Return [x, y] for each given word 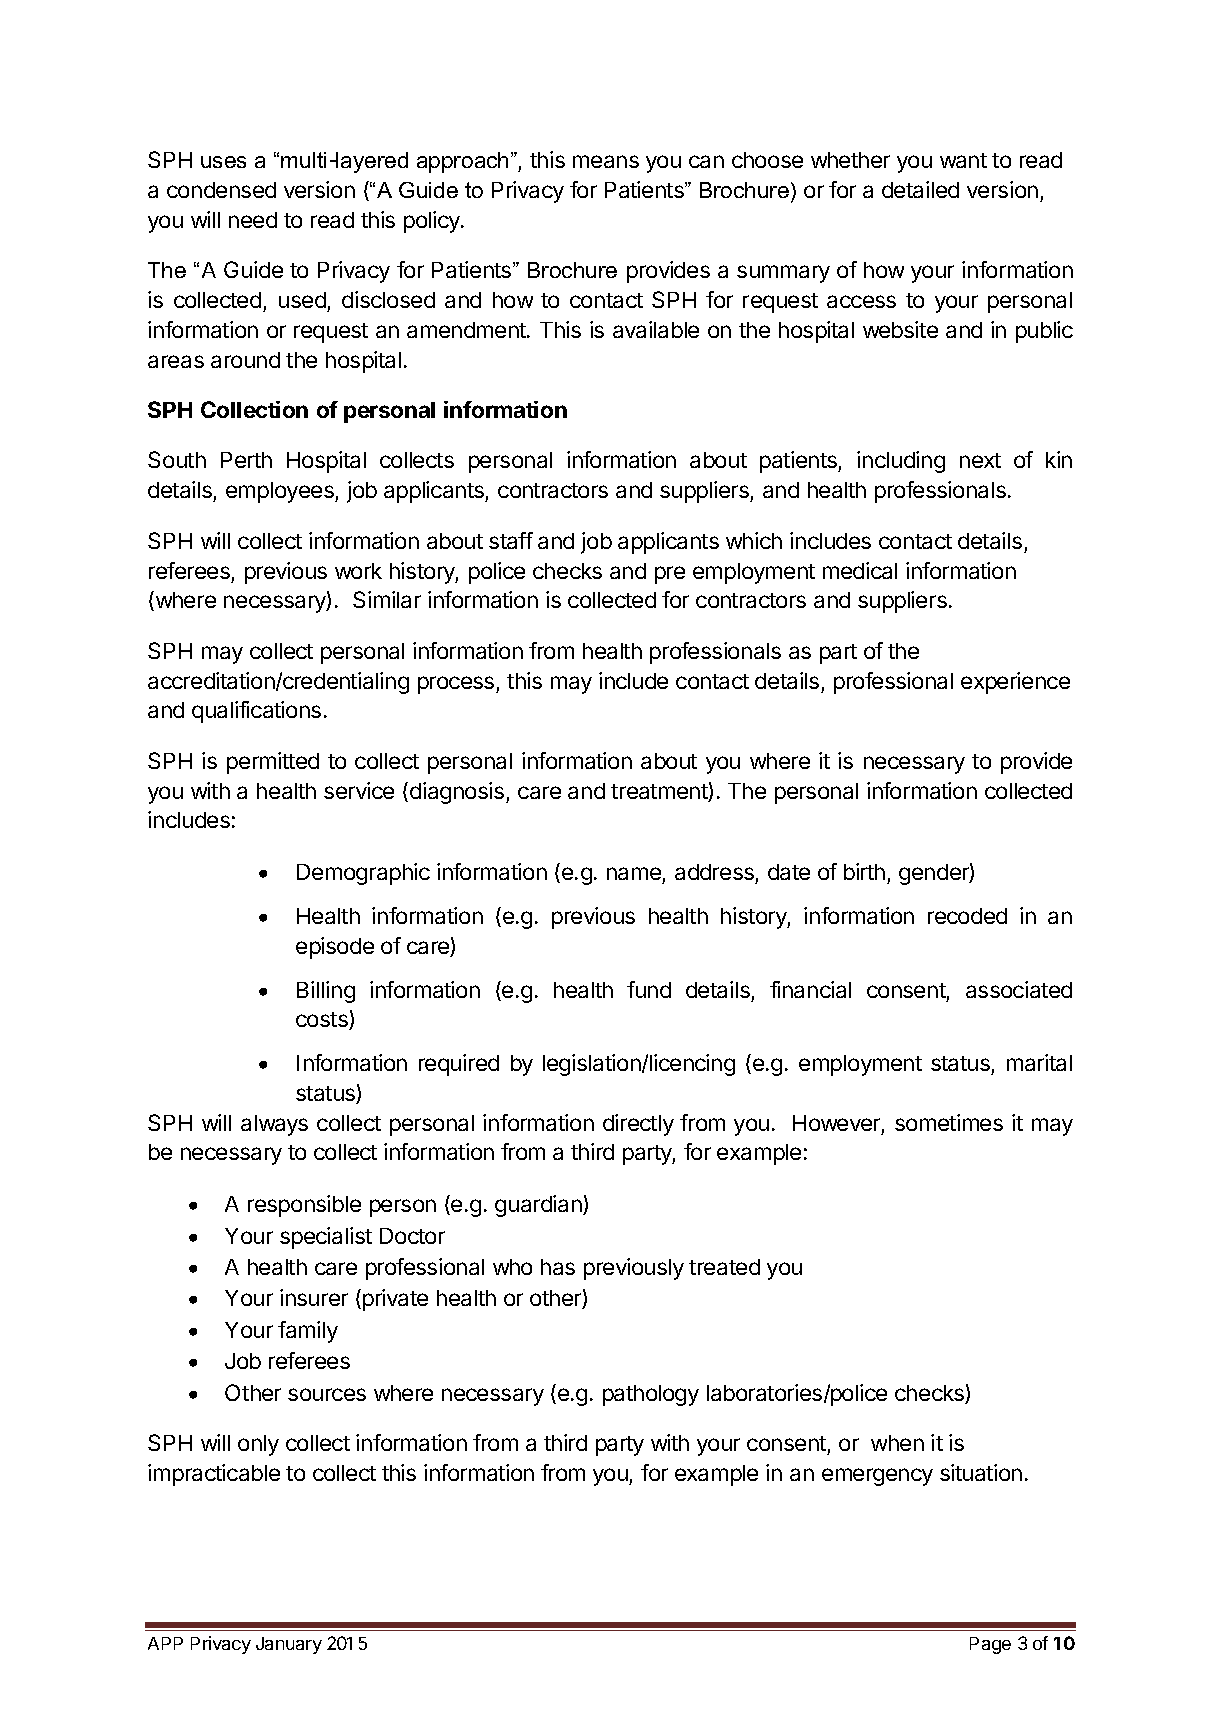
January [289, 1645]
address [715, 874]
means [606, 161]
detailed [920, 189]
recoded [967, 916]
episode [335, 948]
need [253, 220]
